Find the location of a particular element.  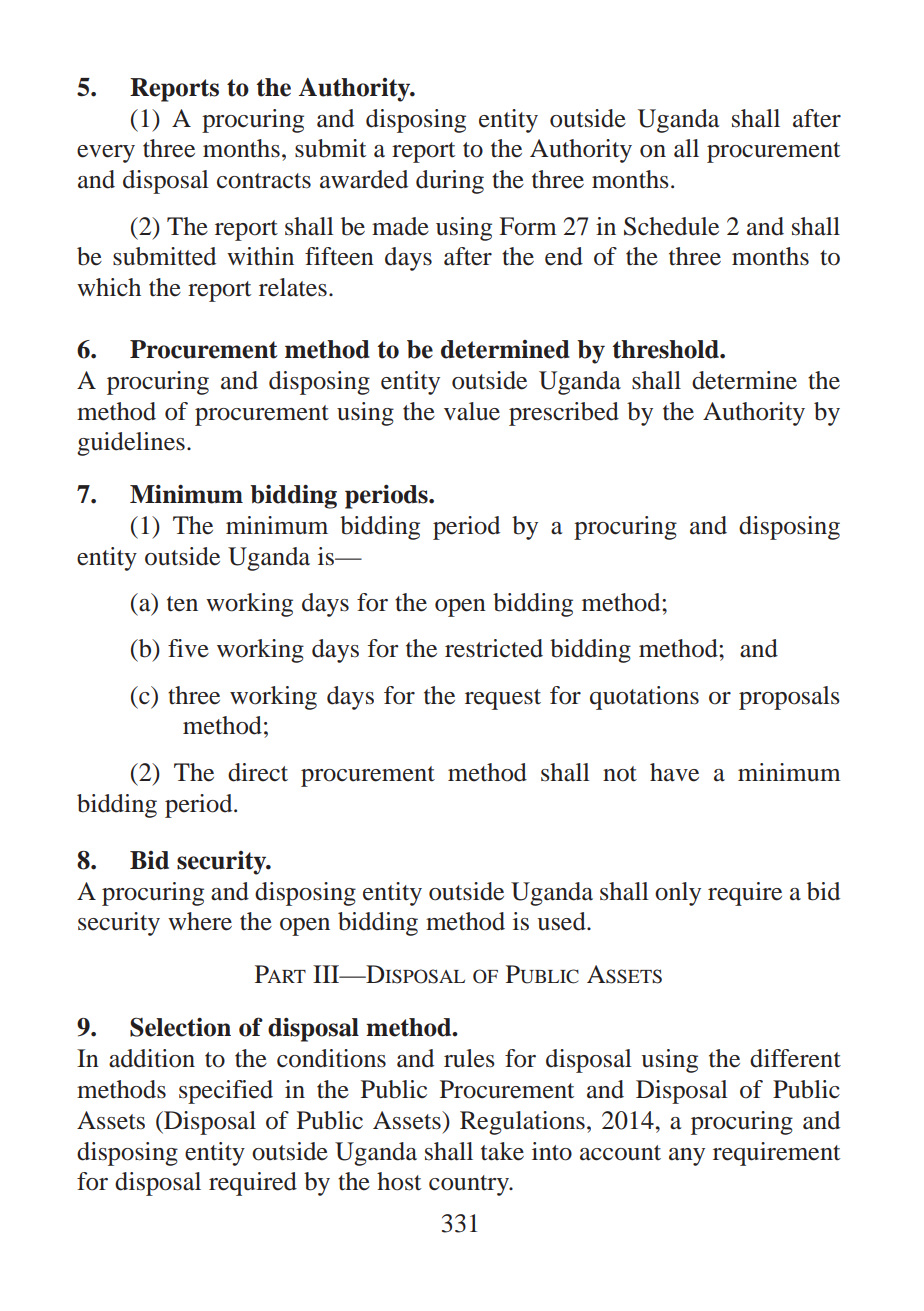

contracts is located at coordinates (264, 181).
